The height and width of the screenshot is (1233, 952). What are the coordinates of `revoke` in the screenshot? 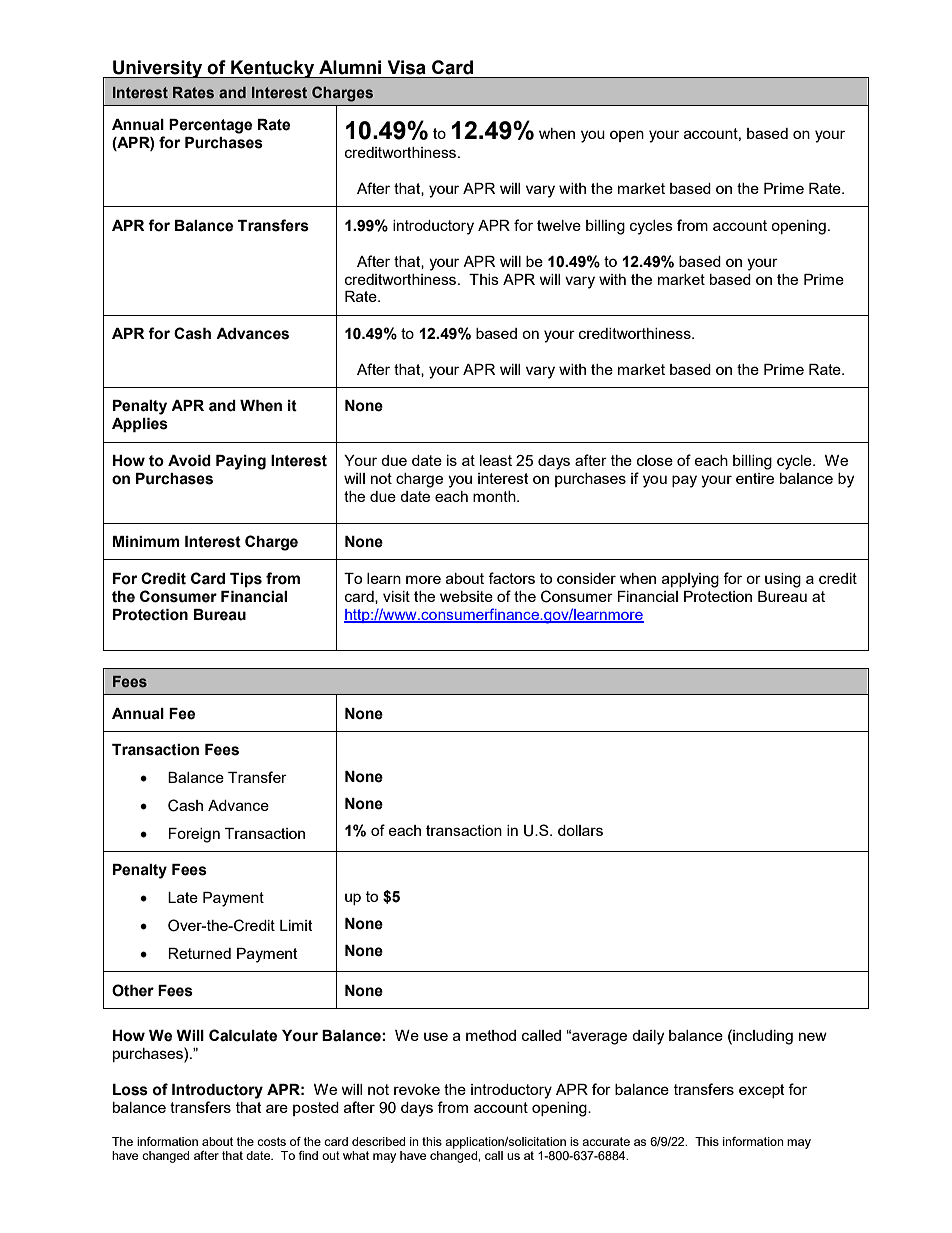 It's located at (417, 1089).
